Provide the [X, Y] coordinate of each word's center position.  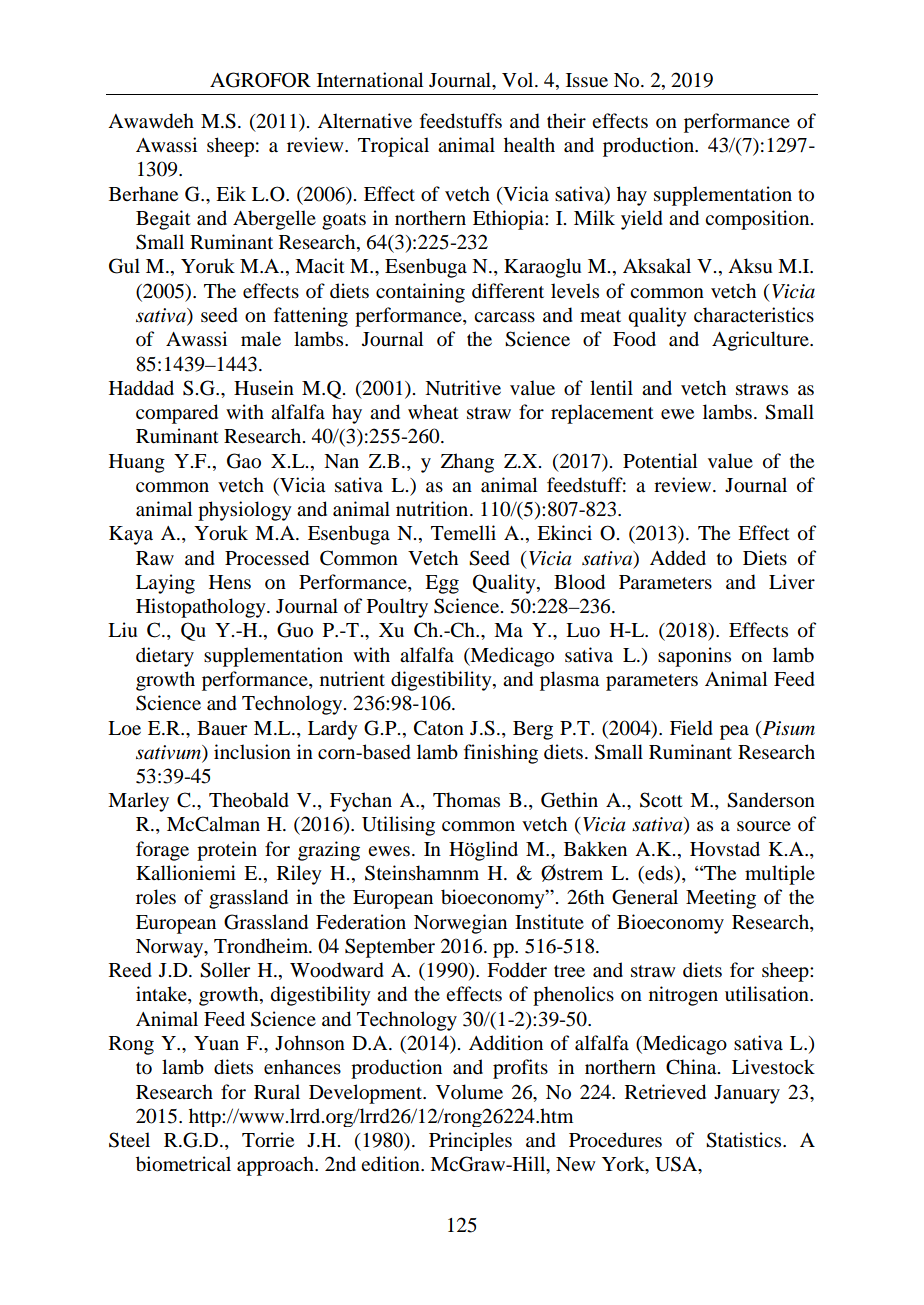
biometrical [183, 1164]
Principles [470, 1141]
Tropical [393, 147]
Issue [587, 80]
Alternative [365, 121]
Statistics [745, 1140]
